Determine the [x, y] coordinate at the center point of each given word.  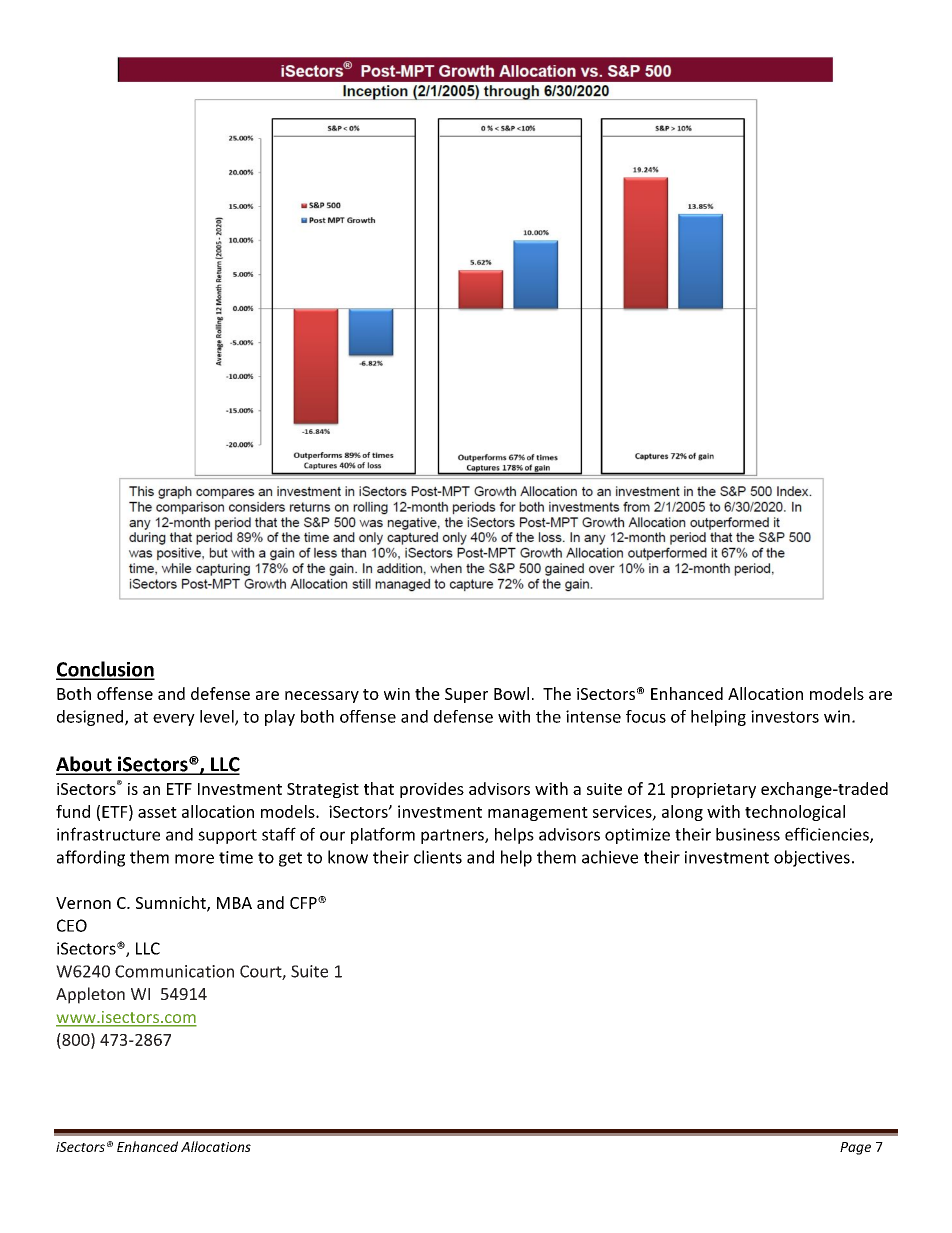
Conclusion [105, 670]
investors [785, 716]
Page [855, 1148]
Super [466, 695]
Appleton [90, 995]
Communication [174, 971]
